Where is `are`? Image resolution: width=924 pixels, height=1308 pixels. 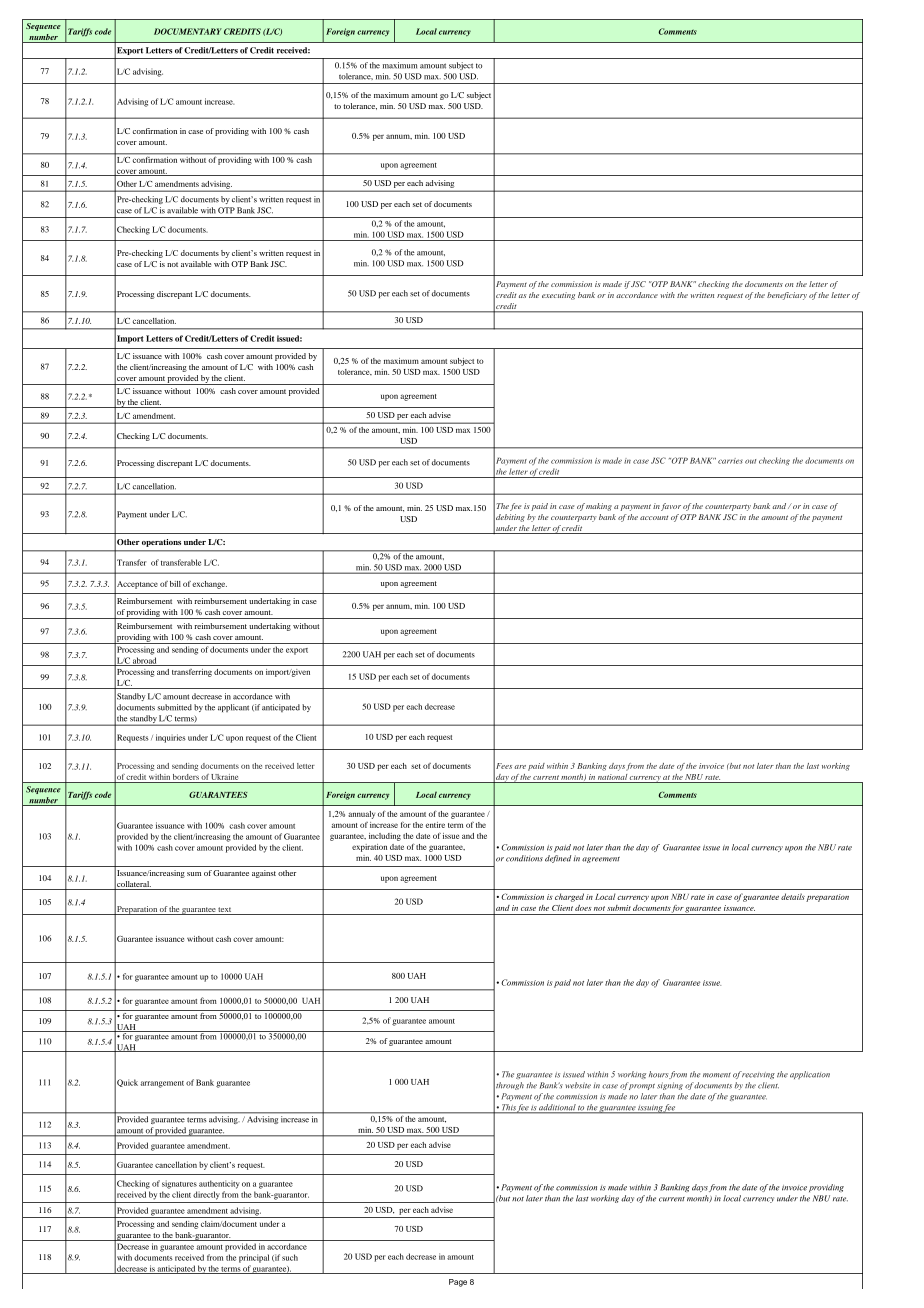
are is located at coordinates (520, 767).
